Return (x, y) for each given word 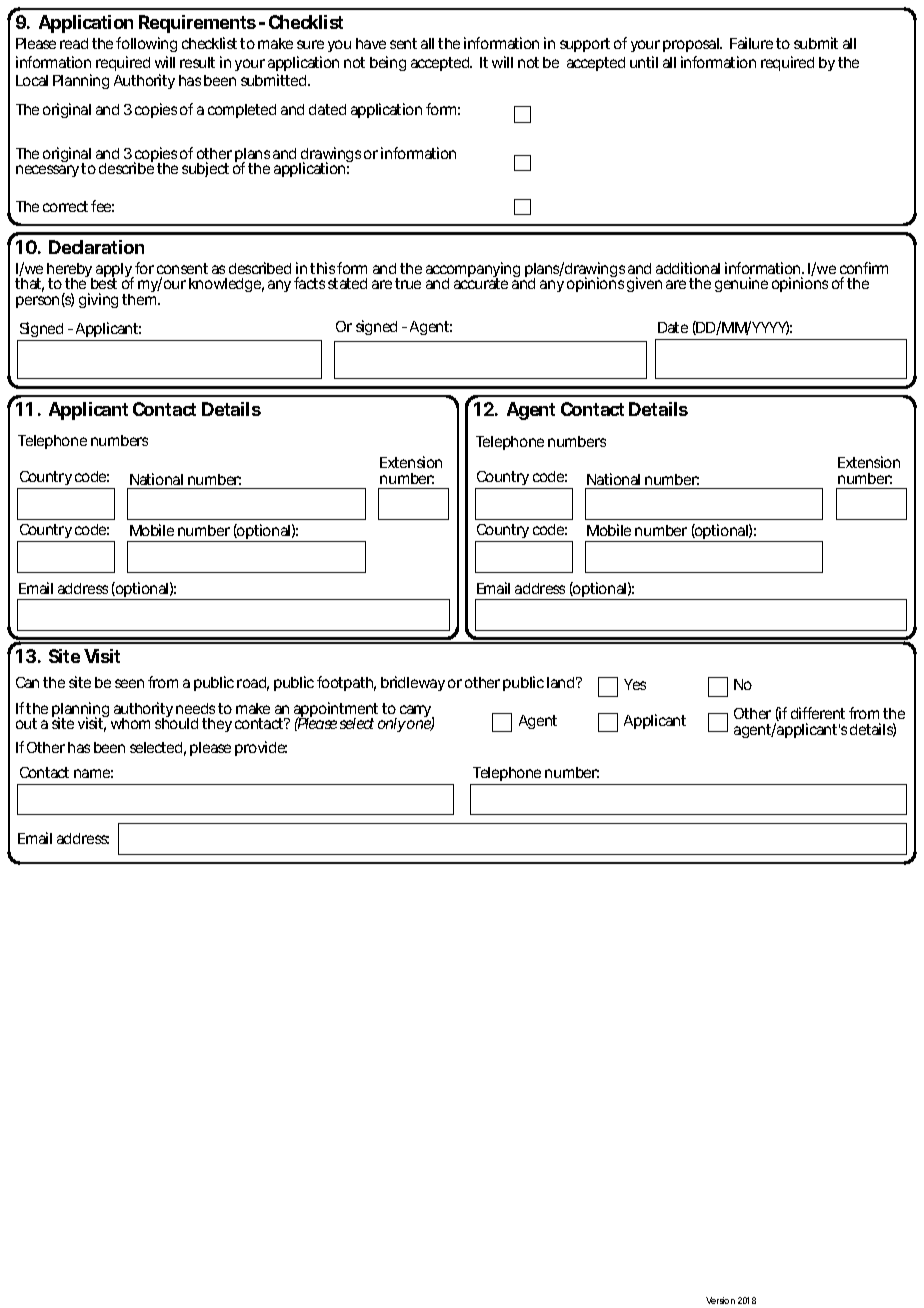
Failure (751, 43)
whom (130, 723)
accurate (481, 283)
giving (98, 300)
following (146, 44)
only (392, 725)
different (818, 713)
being (388, 63)
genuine (741, 284)
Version (720, 1300)
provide (261, 748)
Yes (635, 684)
